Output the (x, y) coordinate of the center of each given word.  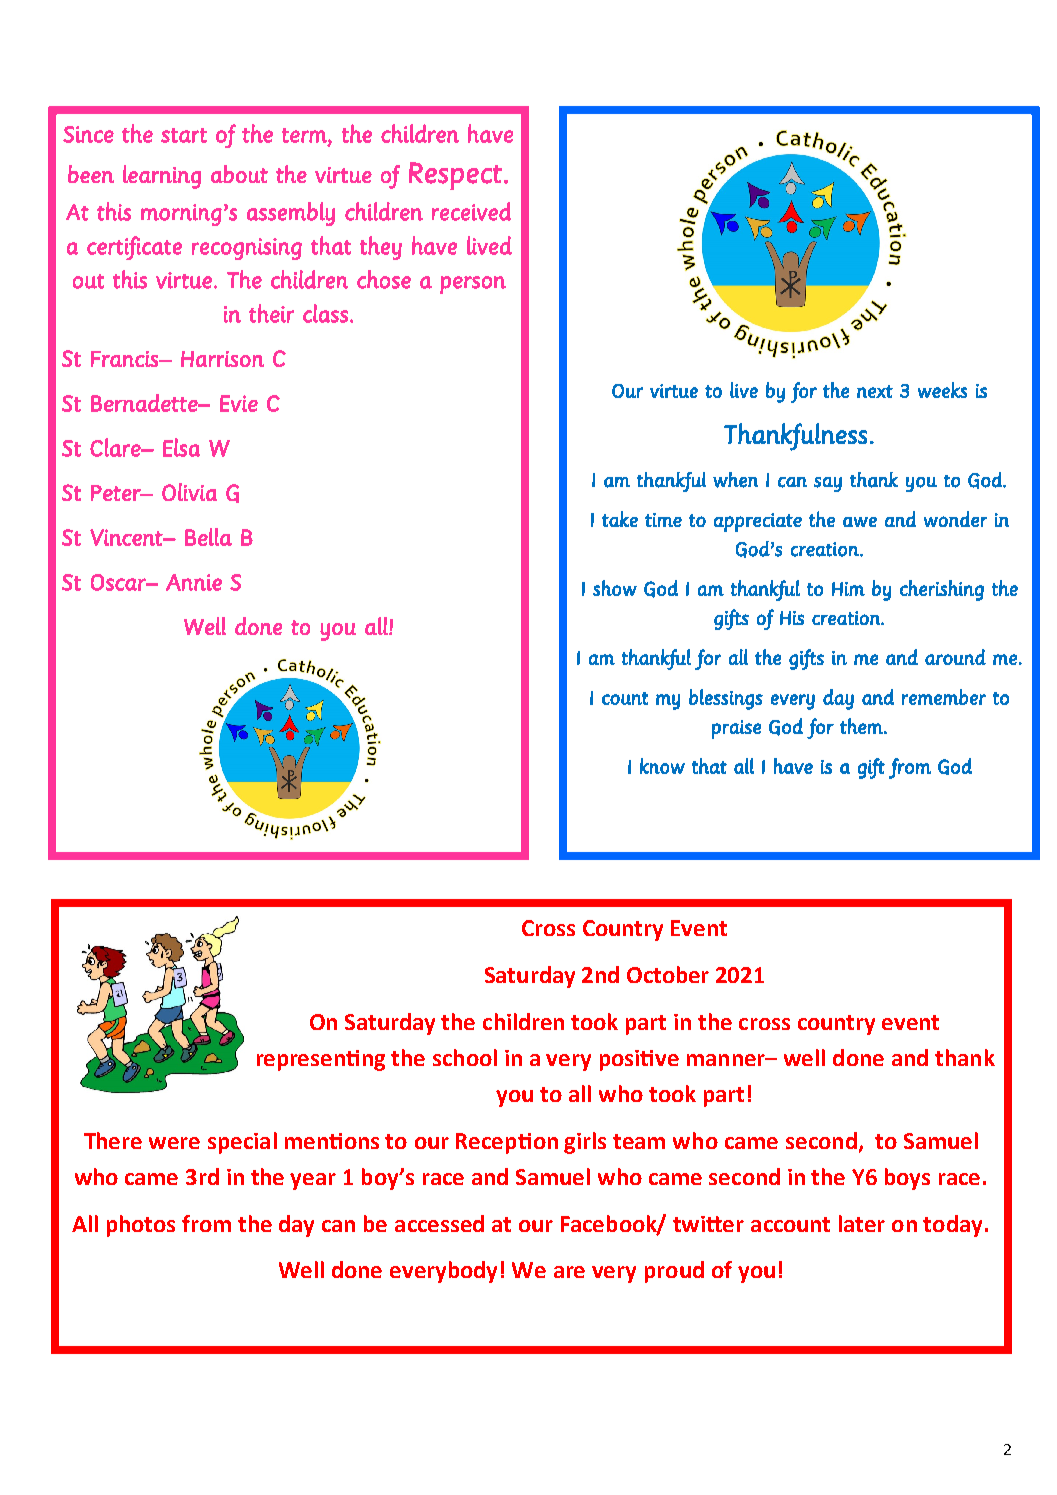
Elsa (181, 447)
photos (141, 1226)
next (875, 391)
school (465, 1057)
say (828, 484)
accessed (439, 1223)
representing (321, 1060)
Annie (194, 582)
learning (162, 177)
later (862, 1223)
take (620, 519)
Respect (455, 176)
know (662, 766)
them (862, 726)
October (668, 974)
